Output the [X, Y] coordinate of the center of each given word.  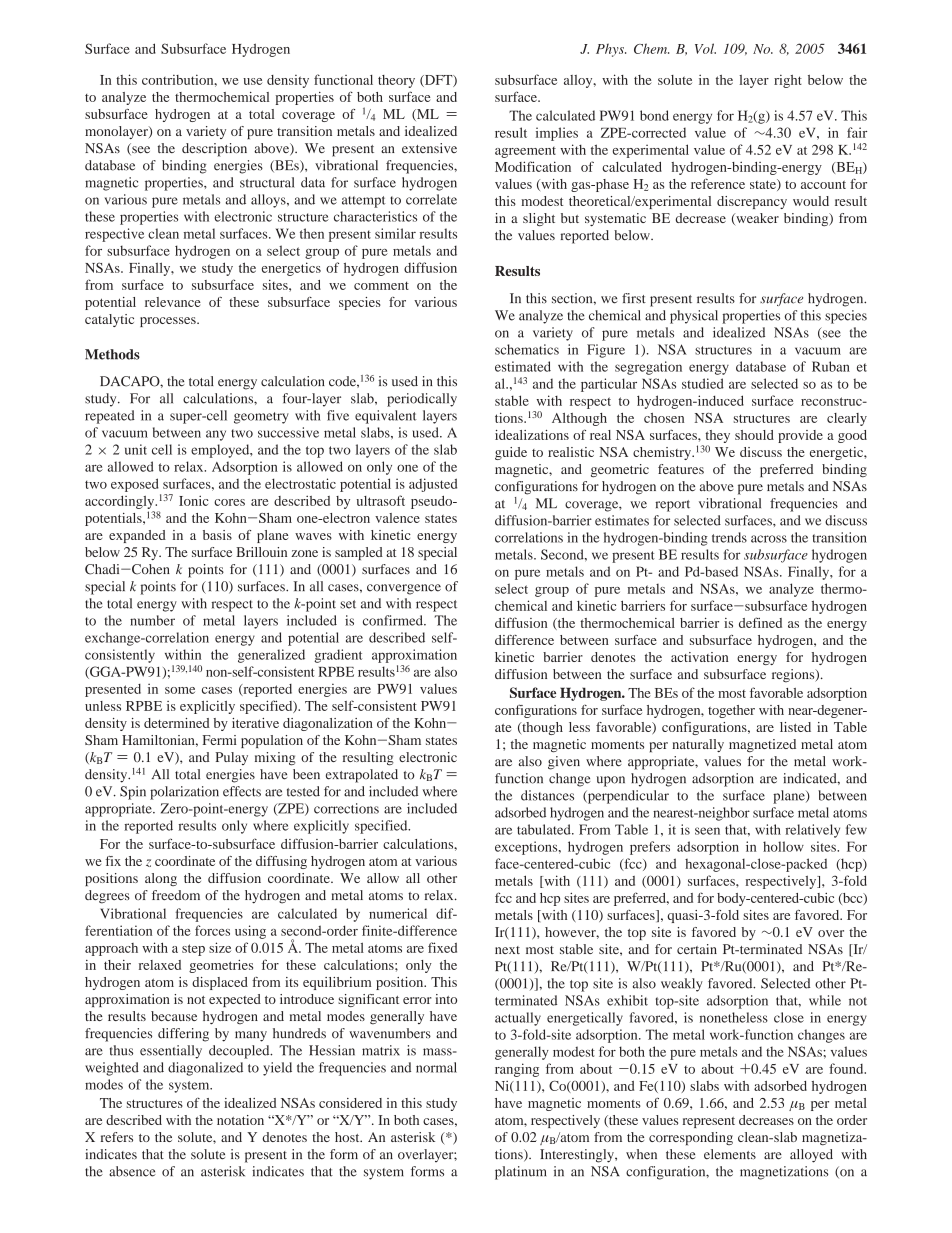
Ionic [194, 500]
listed [795, 727]
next [507, 950]
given [564, 763]
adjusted [433, 485]
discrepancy [752, 202]
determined [177, 723]
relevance [173, 302]
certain [697, 949]
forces [212, 930]
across [769, 539]
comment [381, 286]
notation [240, 1120]
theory [396, 81]
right [788, 81]
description [214, 150]
